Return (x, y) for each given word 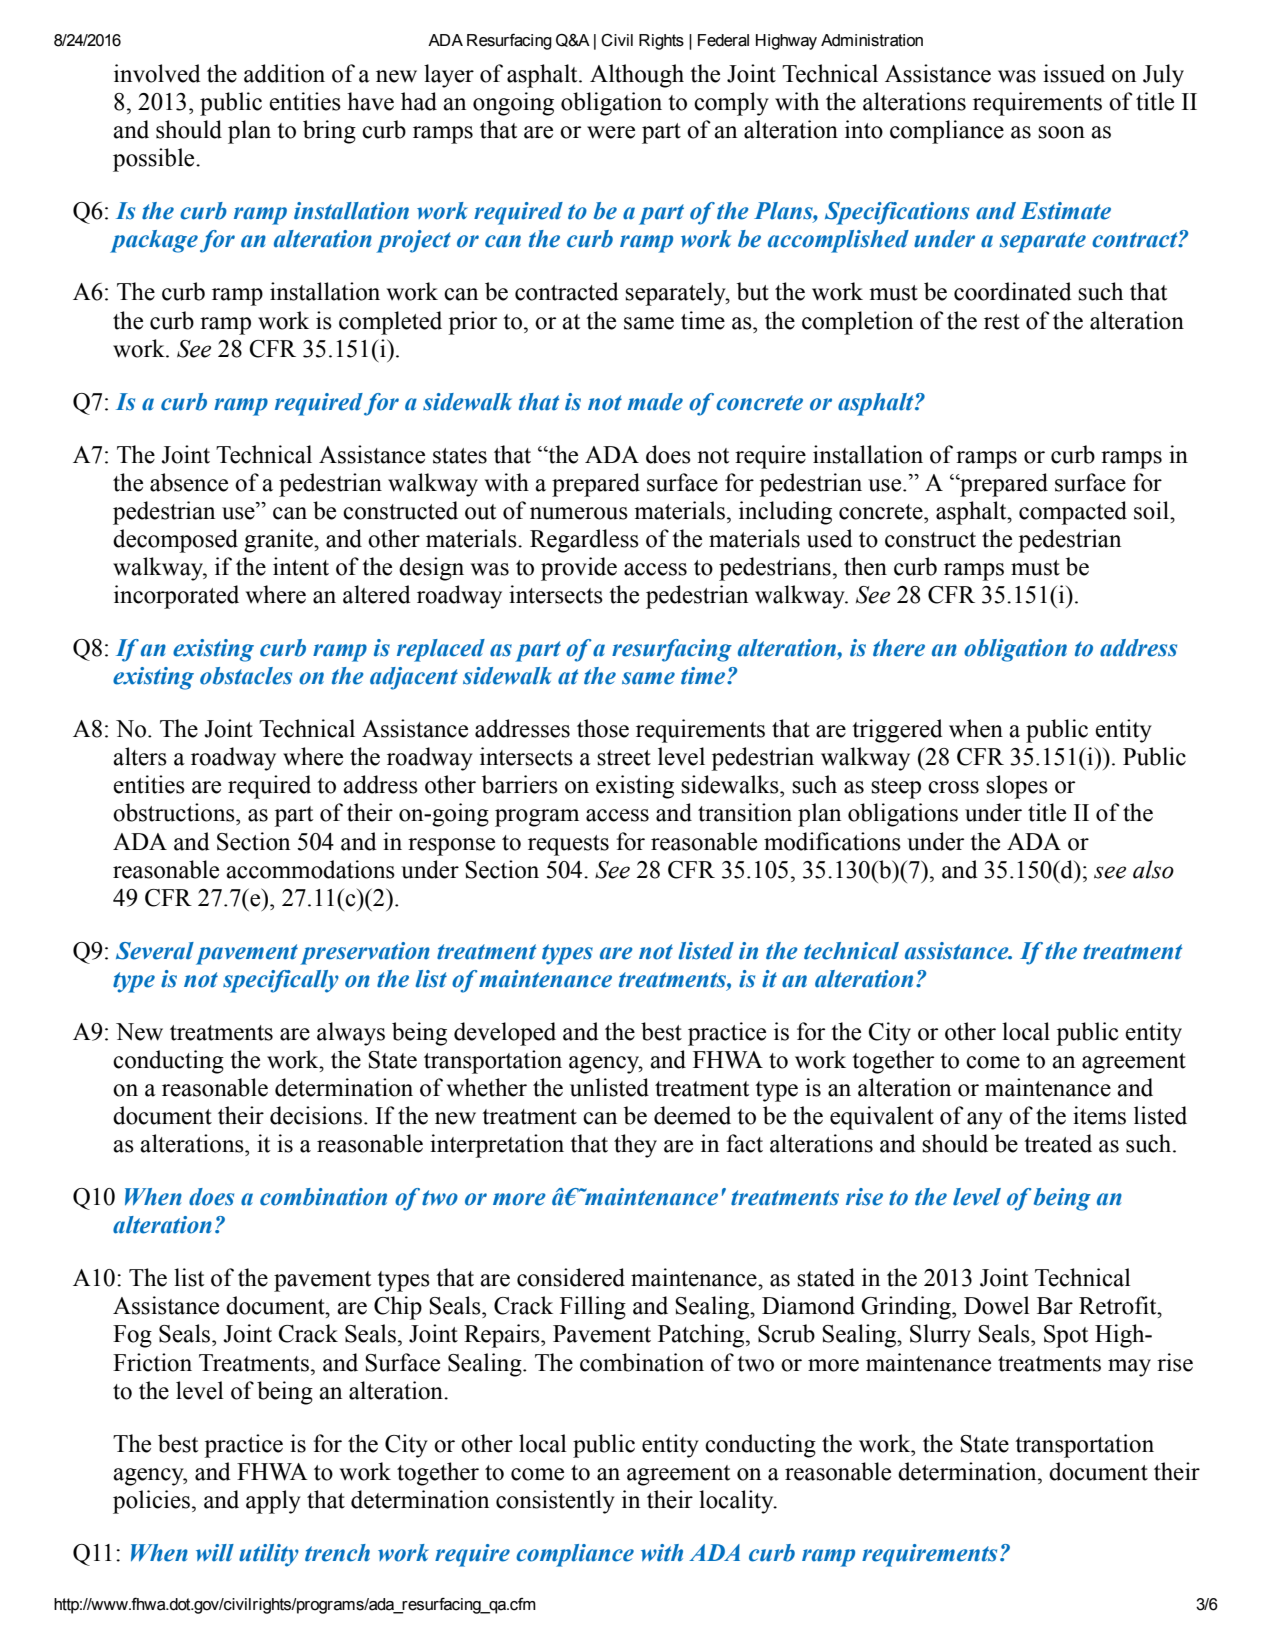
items (1099, 1115)
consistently (555, 1502)
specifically (281, 981)
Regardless (584, 541)
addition (284, 73)
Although (637, 76)
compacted (1073, 513)
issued (1074, 73)
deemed (692, 1115)
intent (301, 566)
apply (273, 1502)
